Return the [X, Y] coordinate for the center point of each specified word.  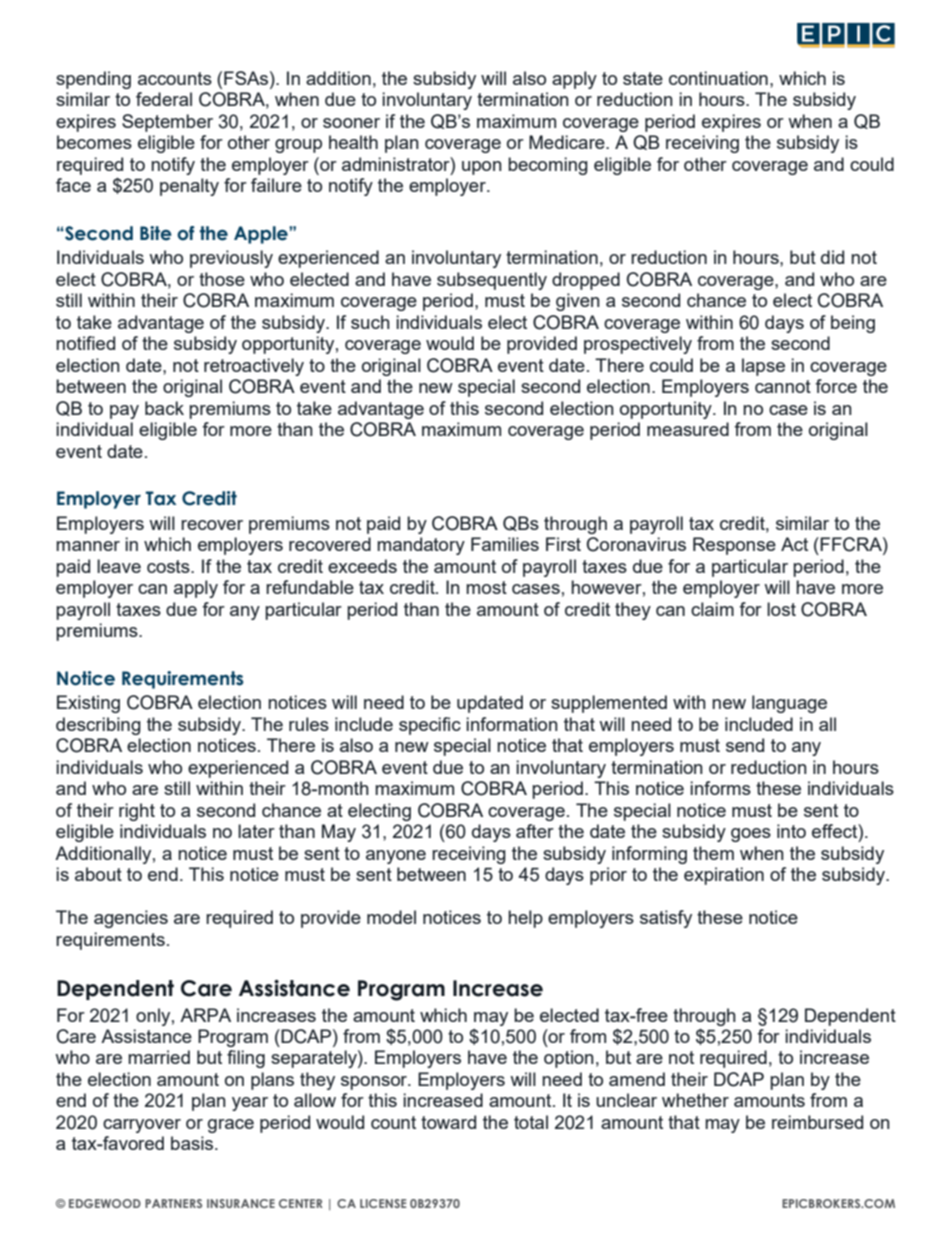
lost [781, 609]
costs [169, 566]
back [164, 408]
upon [482, 168]
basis [193, 1143]
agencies [131, 919]
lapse [763, 367]
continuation [718, 78]
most [486, 587]
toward [448, 1122]
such [370, 322]
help [525, 919]
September [167, 123]
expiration [724, 876]
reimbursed [817, 1122]
